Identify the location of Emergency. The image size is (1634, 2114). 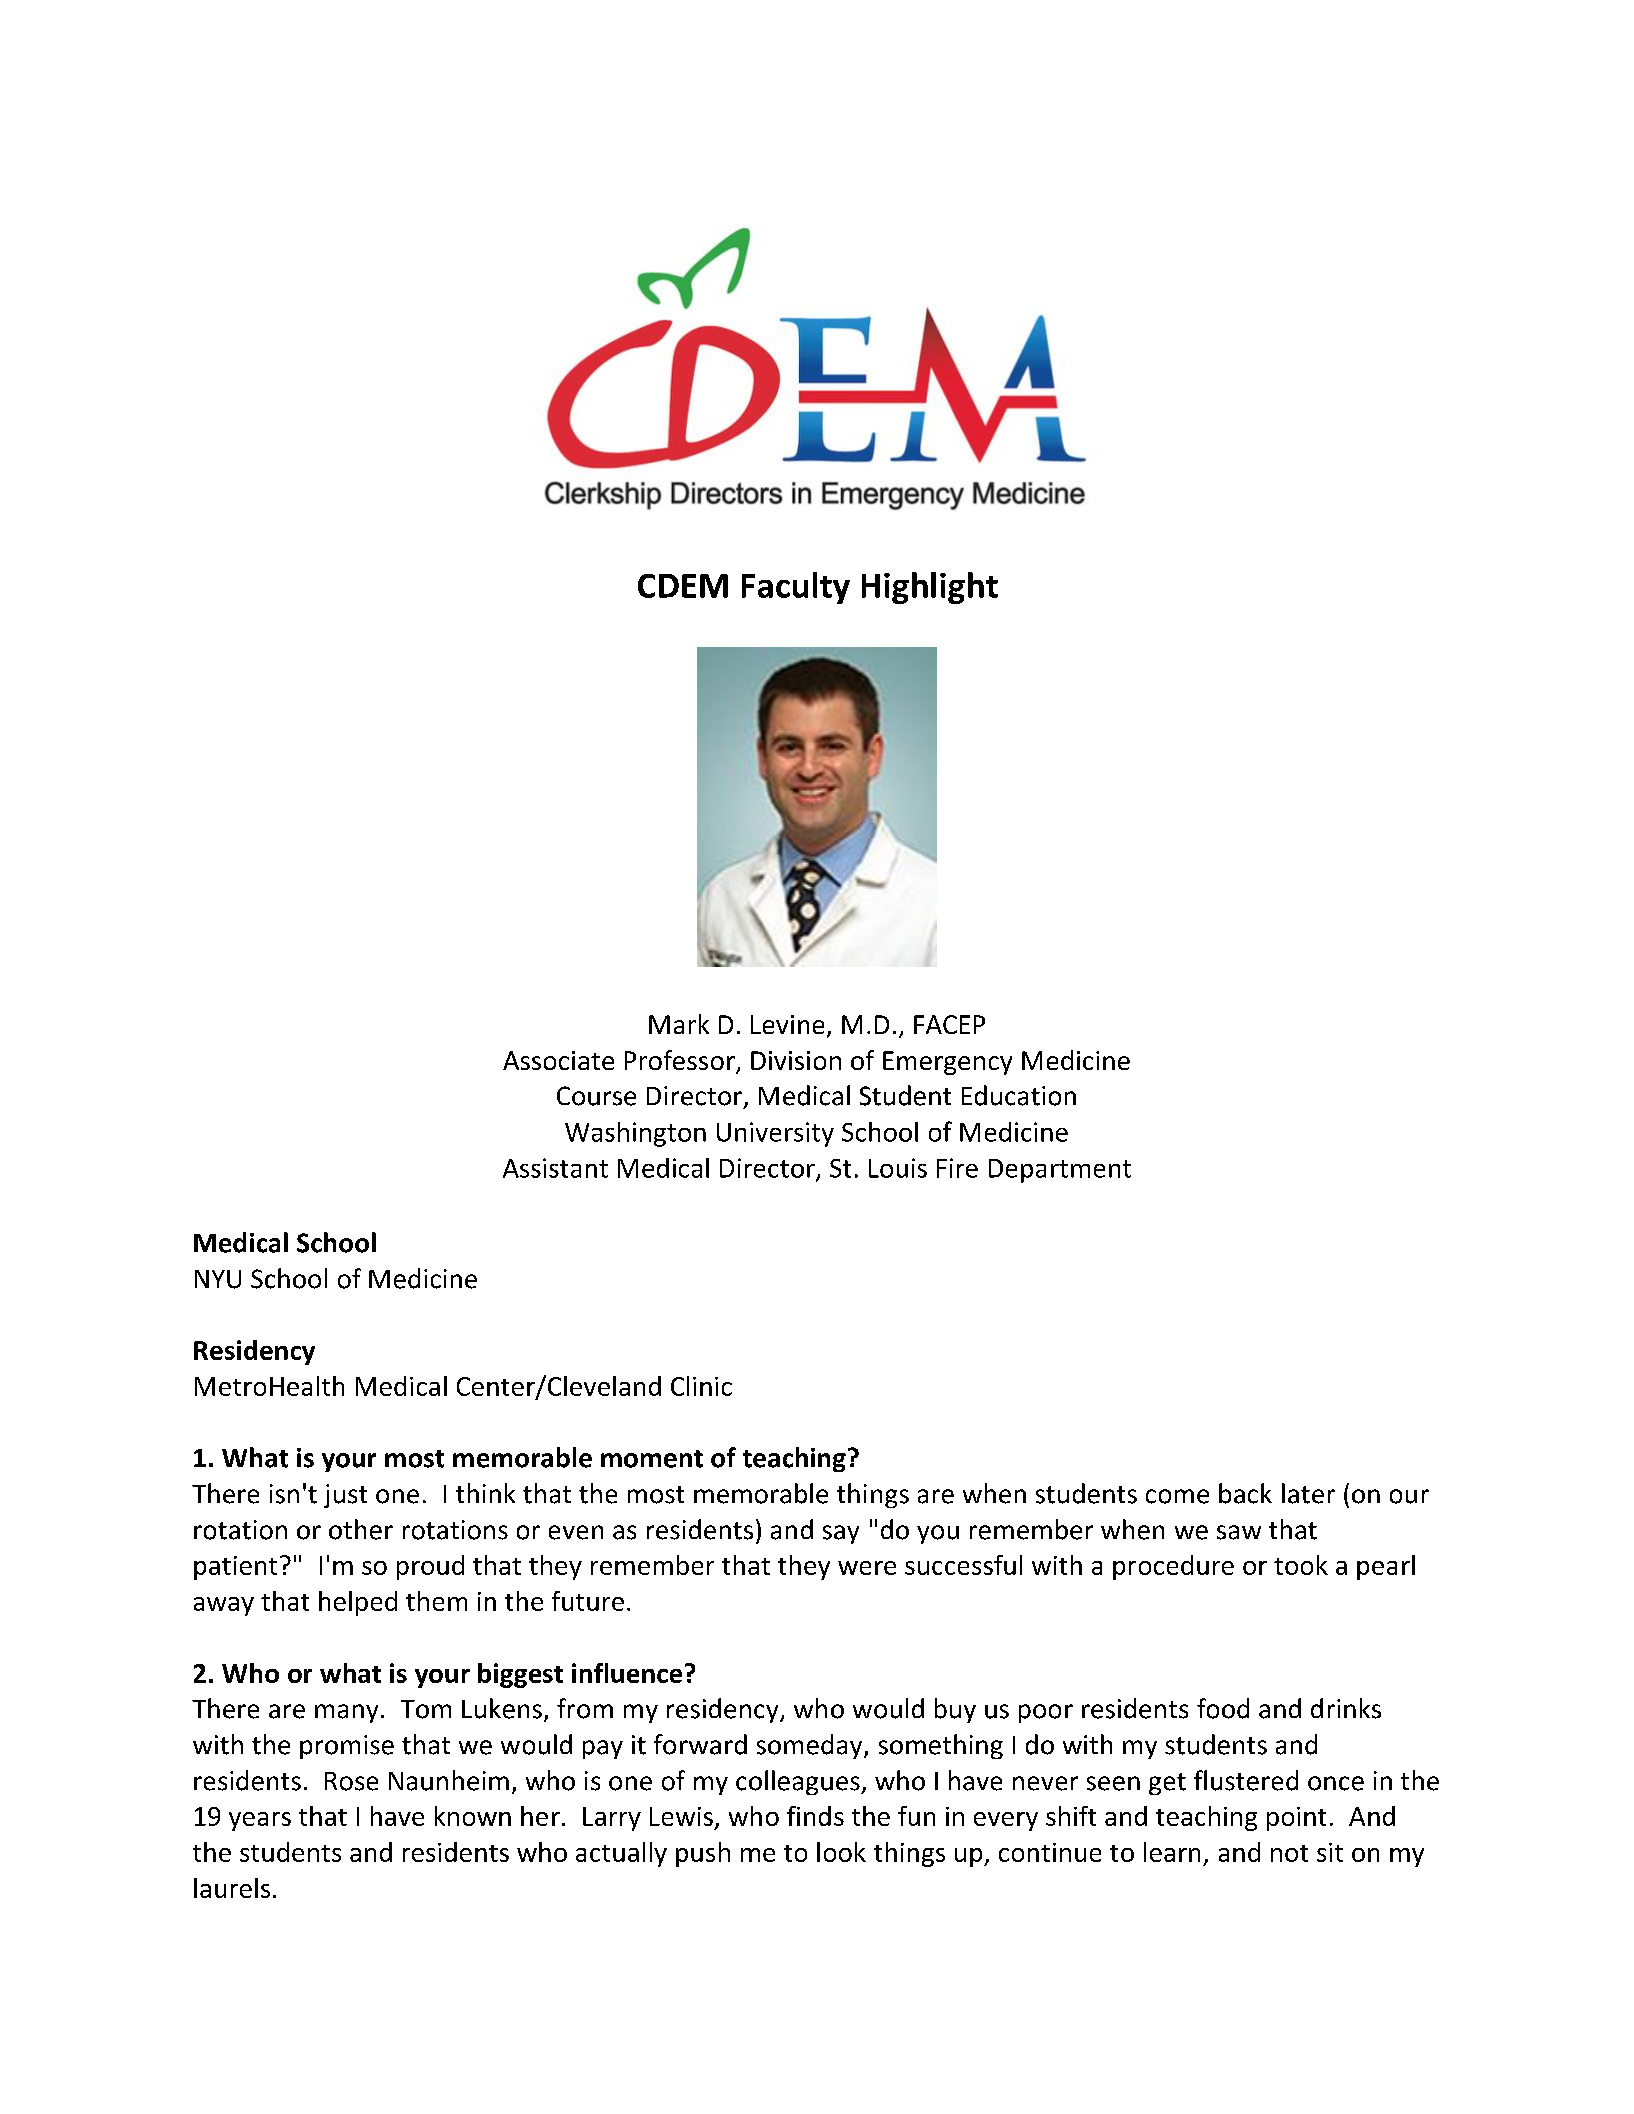
(947, 1063).
